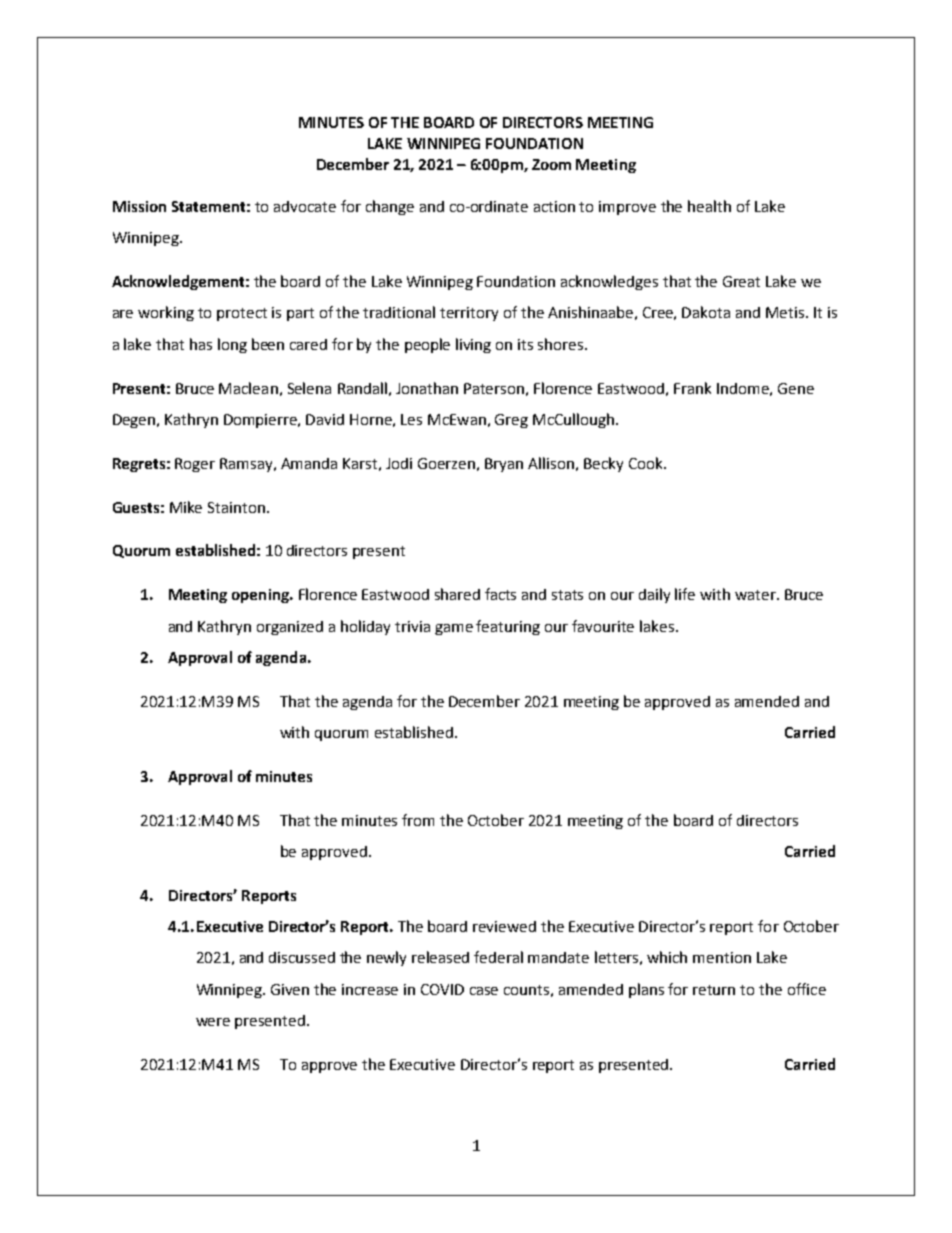 This image has width=952, height=1233. What do you see at coordinates (248, 388) in the image?
I see `Maclean` at bounding box center [248, 388].
